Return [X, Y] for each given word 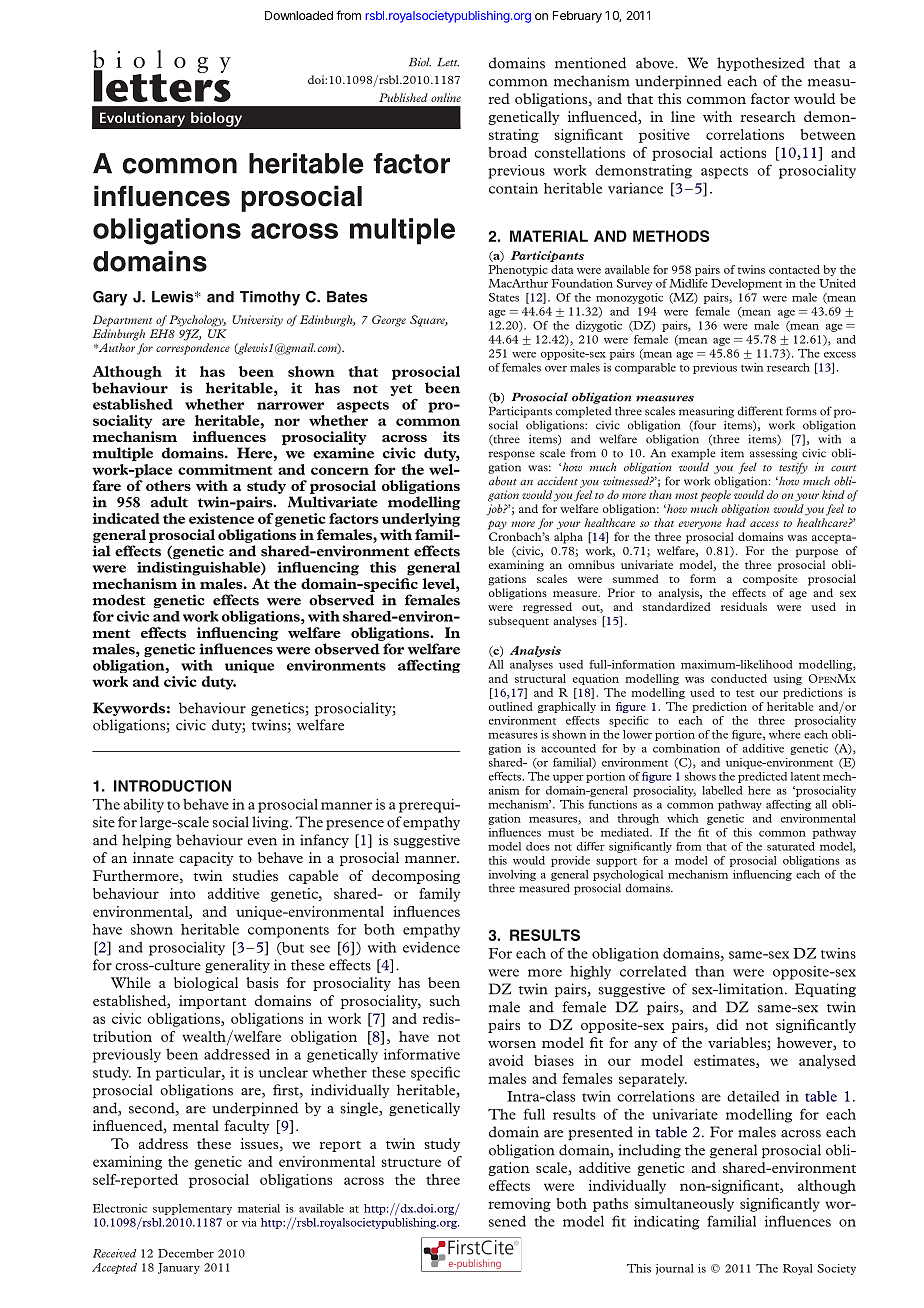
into [182, 893]
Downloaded [299, 15]
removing [519, 1205]
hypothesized [761, 64]
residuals [744, 606]
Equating [825, 990]
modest [119, 600]
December [186, 1253]
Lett [448, 62]
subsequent [519, 622]
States [504, 297]
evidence [431, 947]
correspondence [193, 349]
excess [840, 355]
